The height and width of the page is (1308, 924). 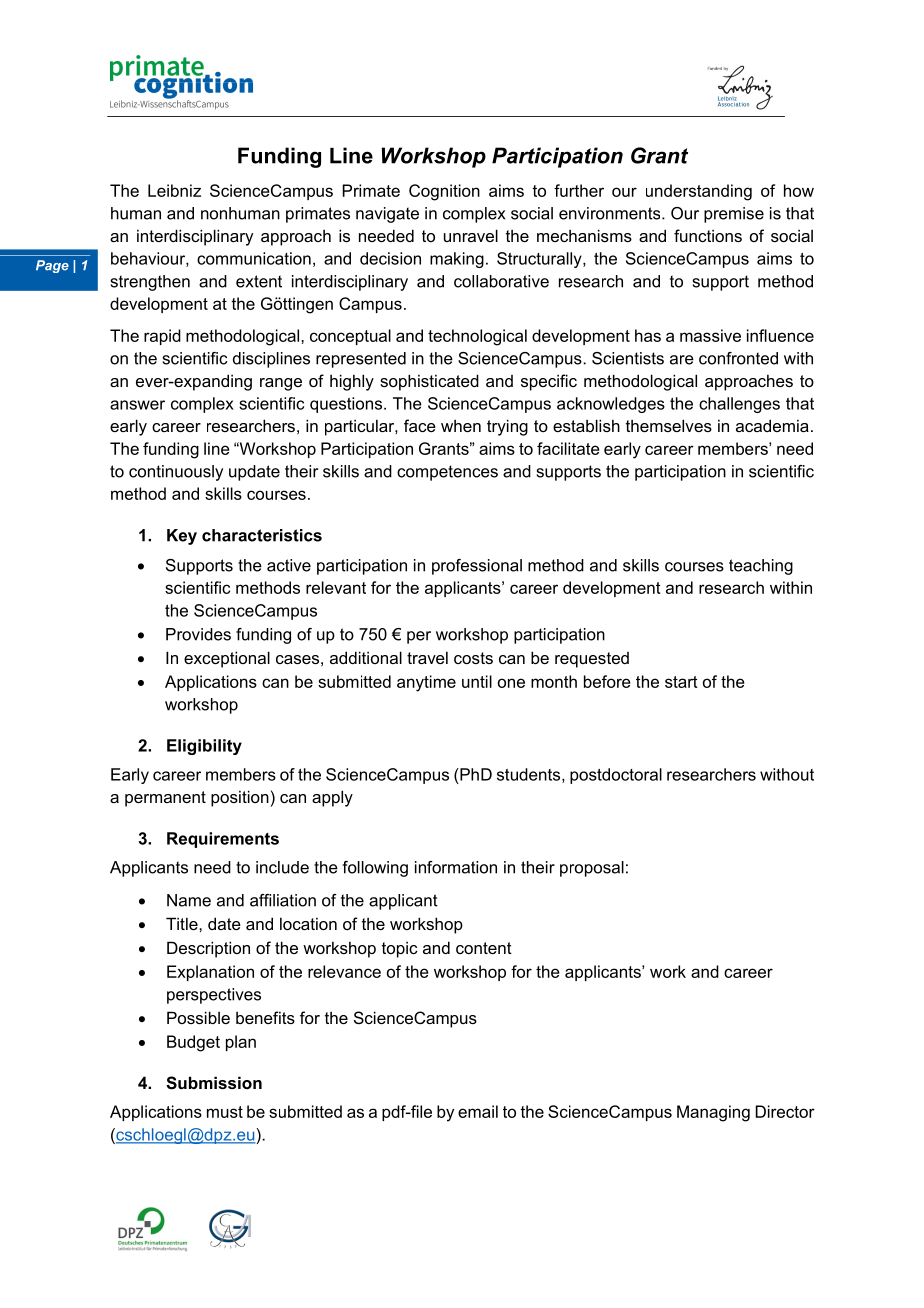 What do you see at coordinates (387, 215) in the page?
I see `navigate` at bounding box center [387, 215].
